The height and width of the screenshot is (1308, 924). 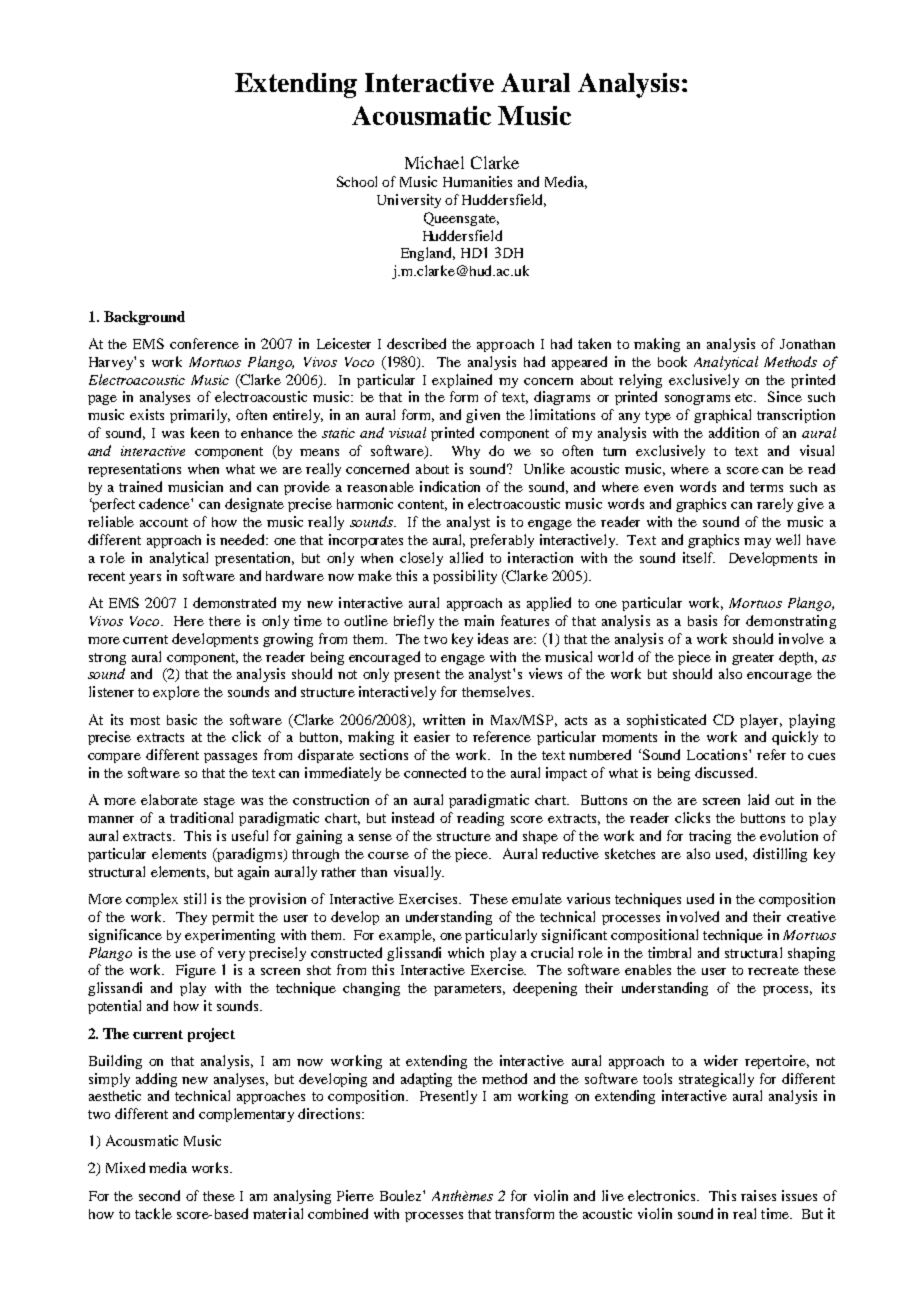 I want to click on second, so click(x=159, y=1195).
